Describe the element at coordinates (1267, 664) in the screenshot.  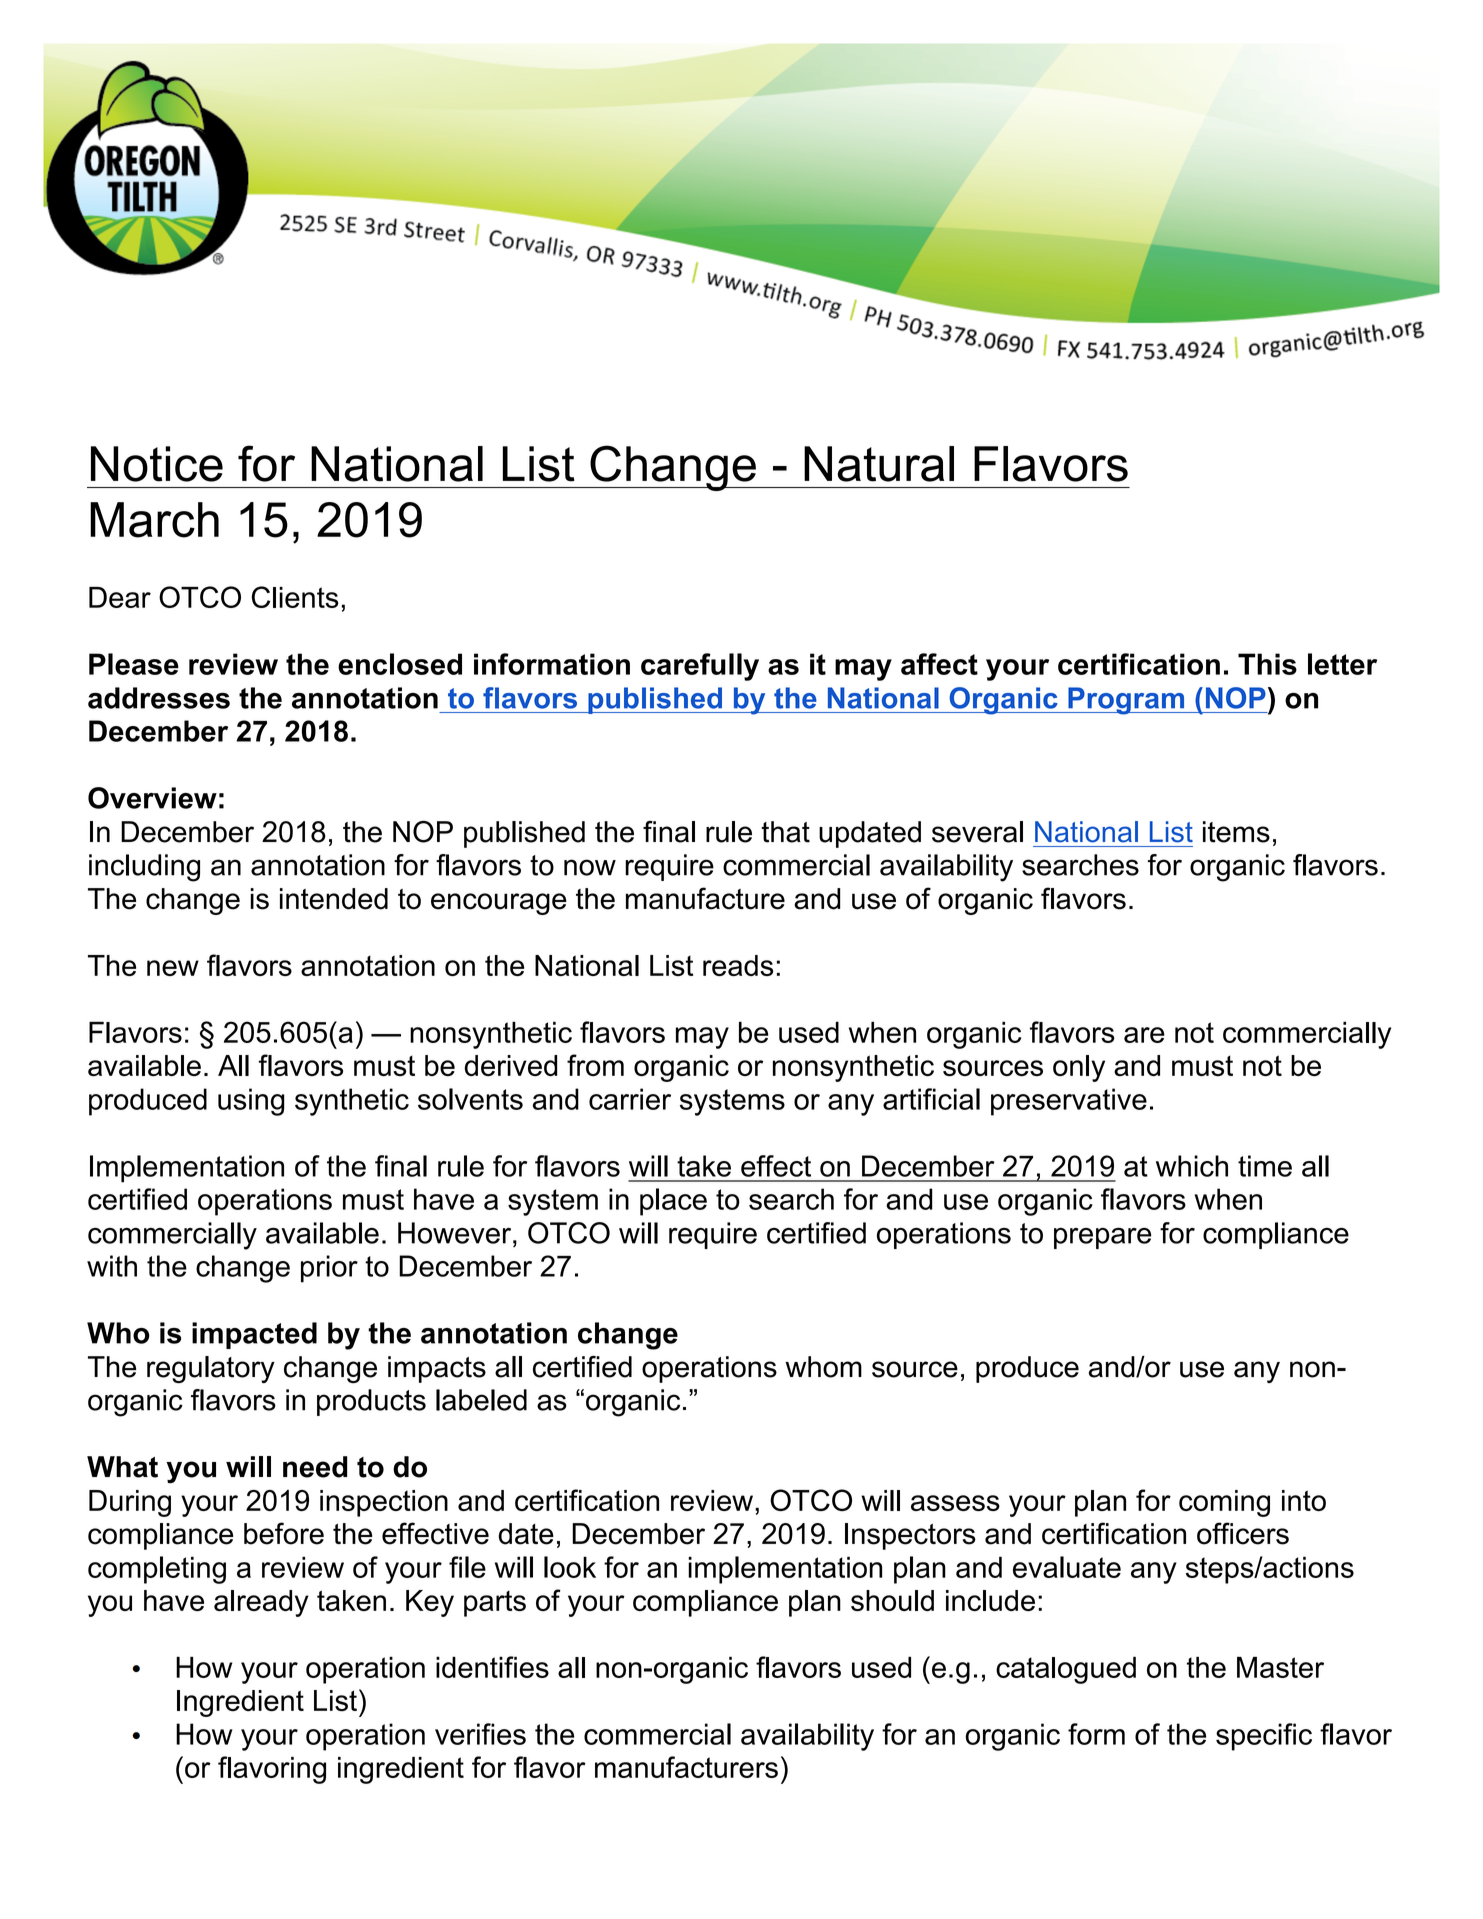
I see `This` at that location.
